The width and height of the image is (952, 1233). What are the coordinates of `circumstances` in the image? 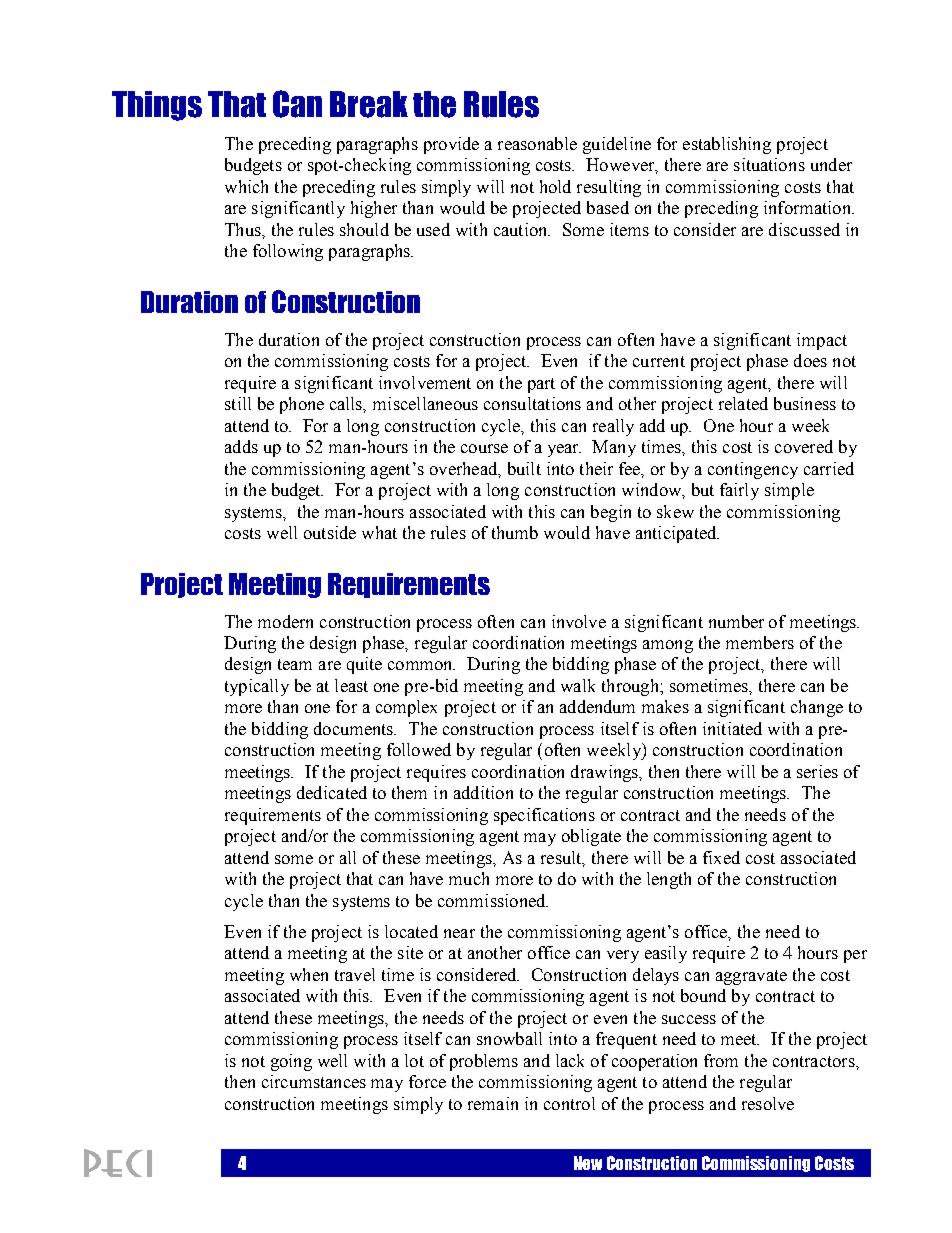 It's located at (314, 1081).
